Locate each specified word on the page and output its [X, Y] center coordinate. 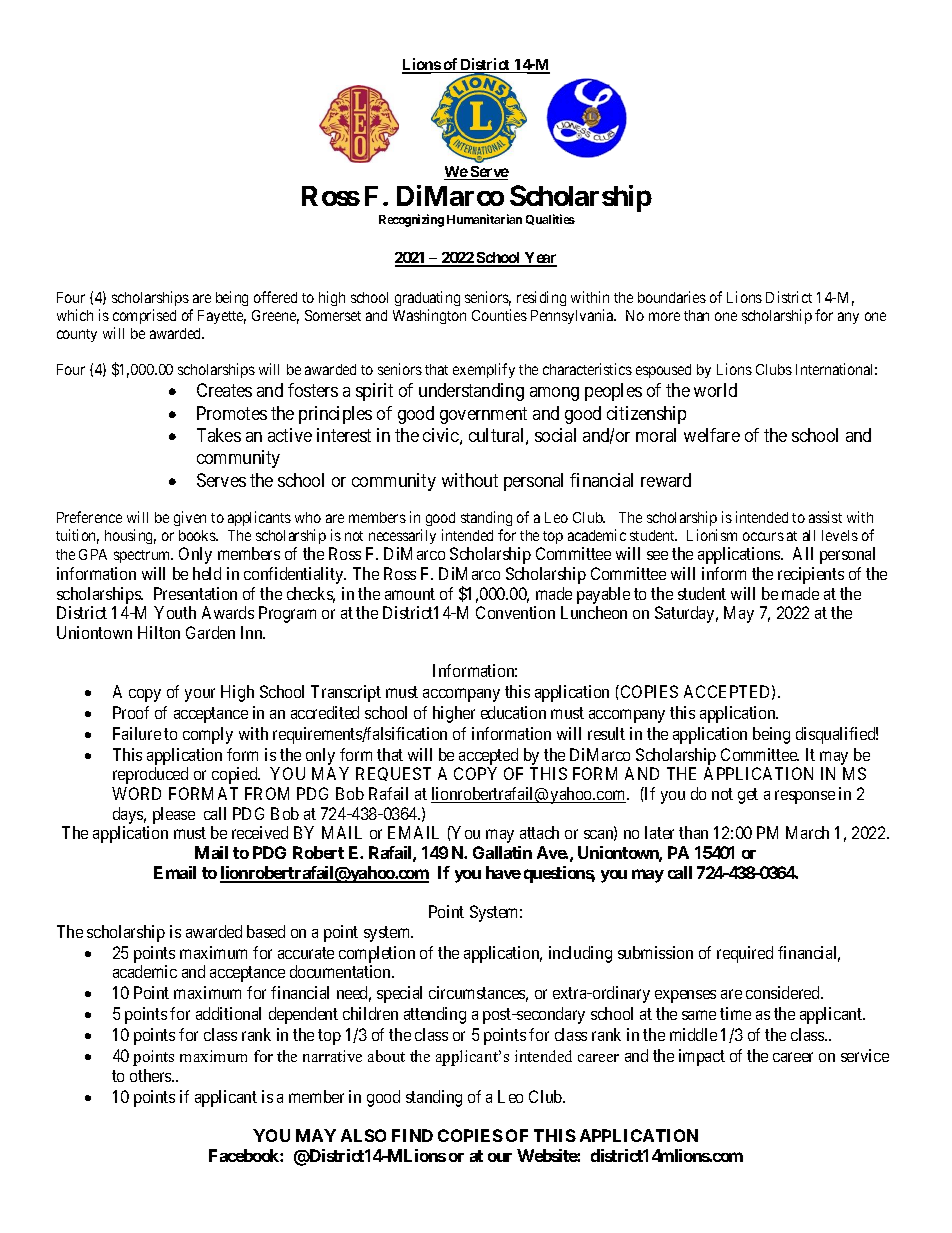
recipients [811, 575]
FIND [412, 1135]
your [200, 695]
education [513, 712]
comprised [144, 316]
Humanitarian [484, 219]
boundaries [672, 297]
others [151, 1075]
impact [702, 1057]
